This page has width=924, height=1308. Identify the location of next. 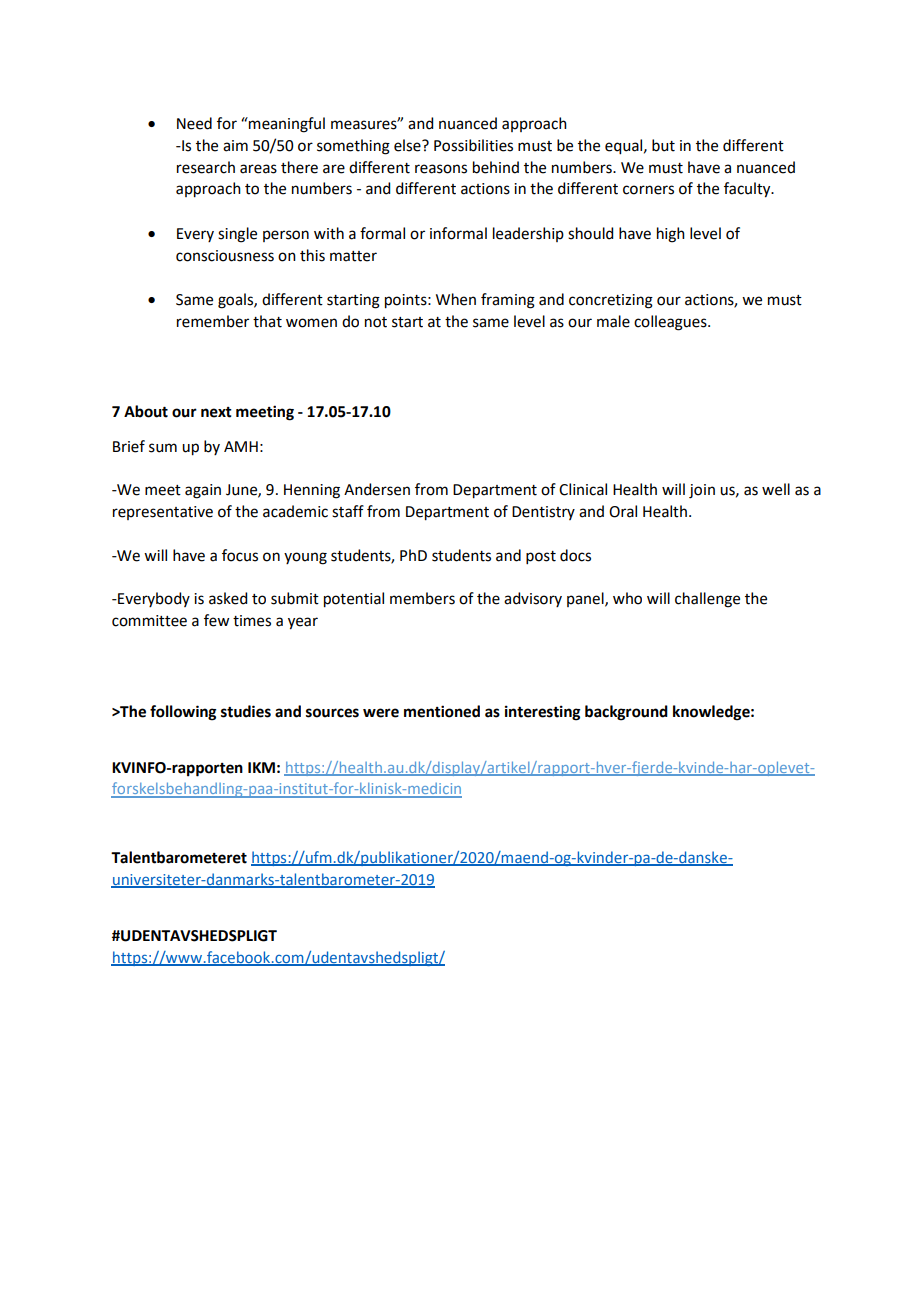
(216, 412).
